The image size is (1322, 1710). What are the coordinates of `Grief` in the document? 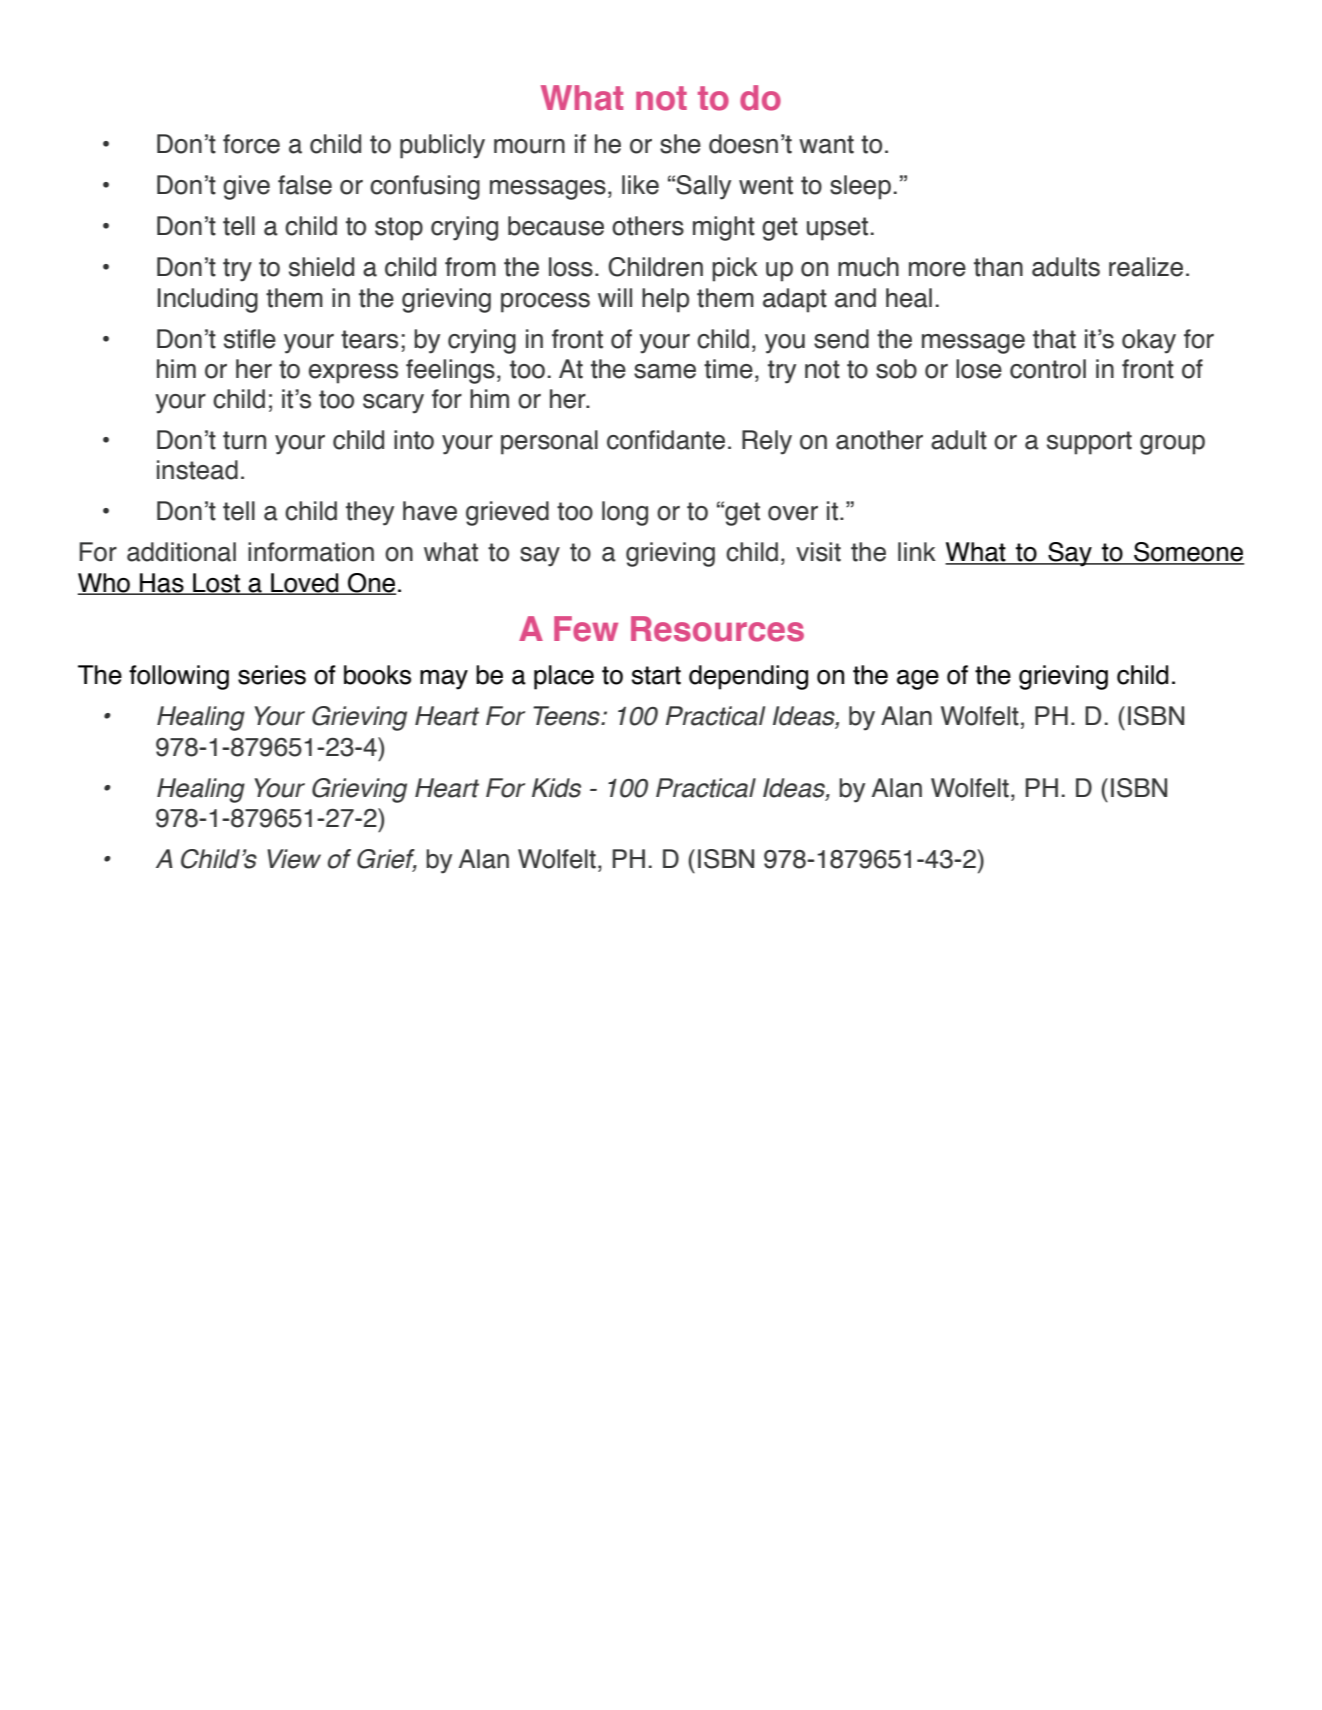 It's located at (387, 860).
